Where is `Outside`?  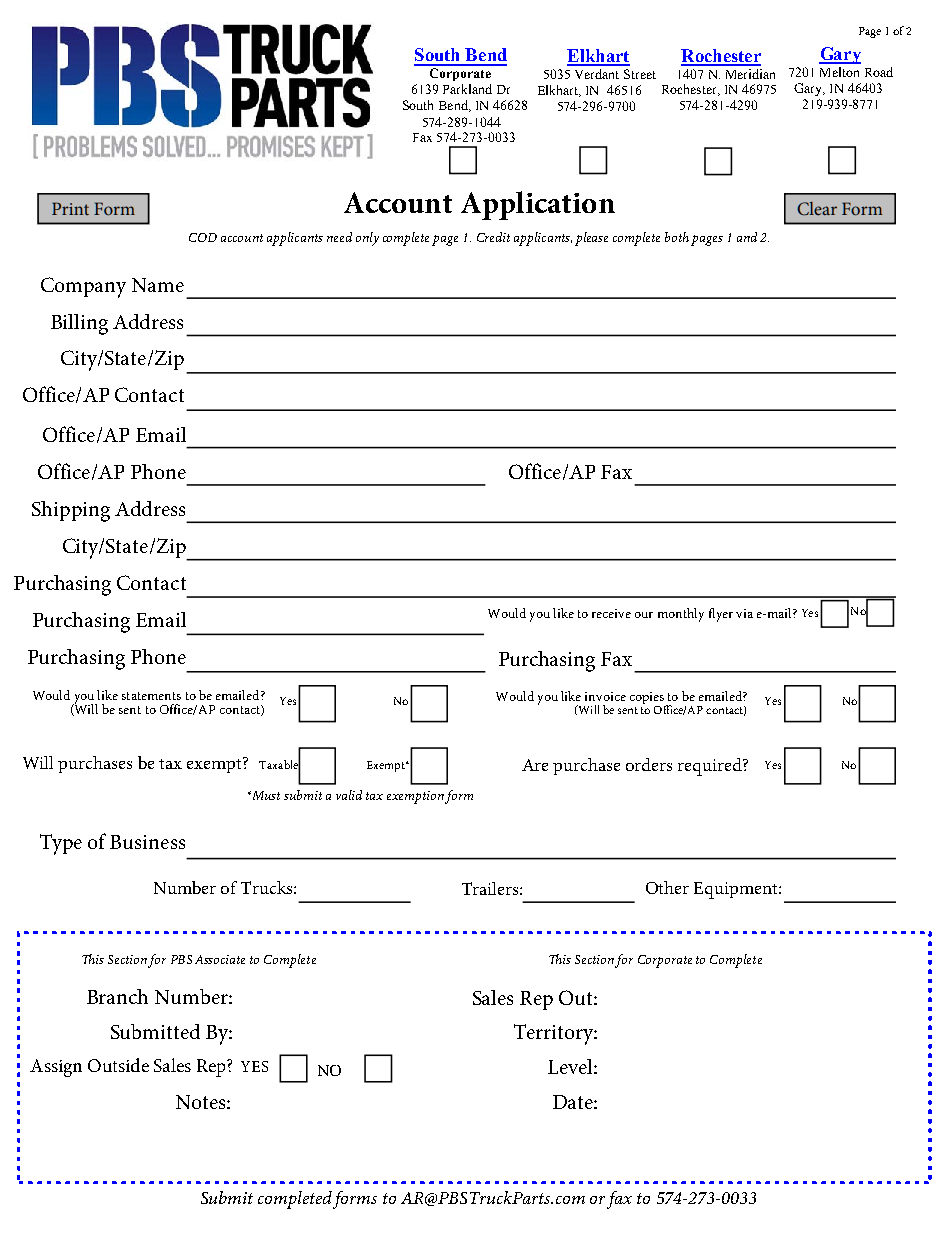 Outside is located at coordinates (118, 1065).
